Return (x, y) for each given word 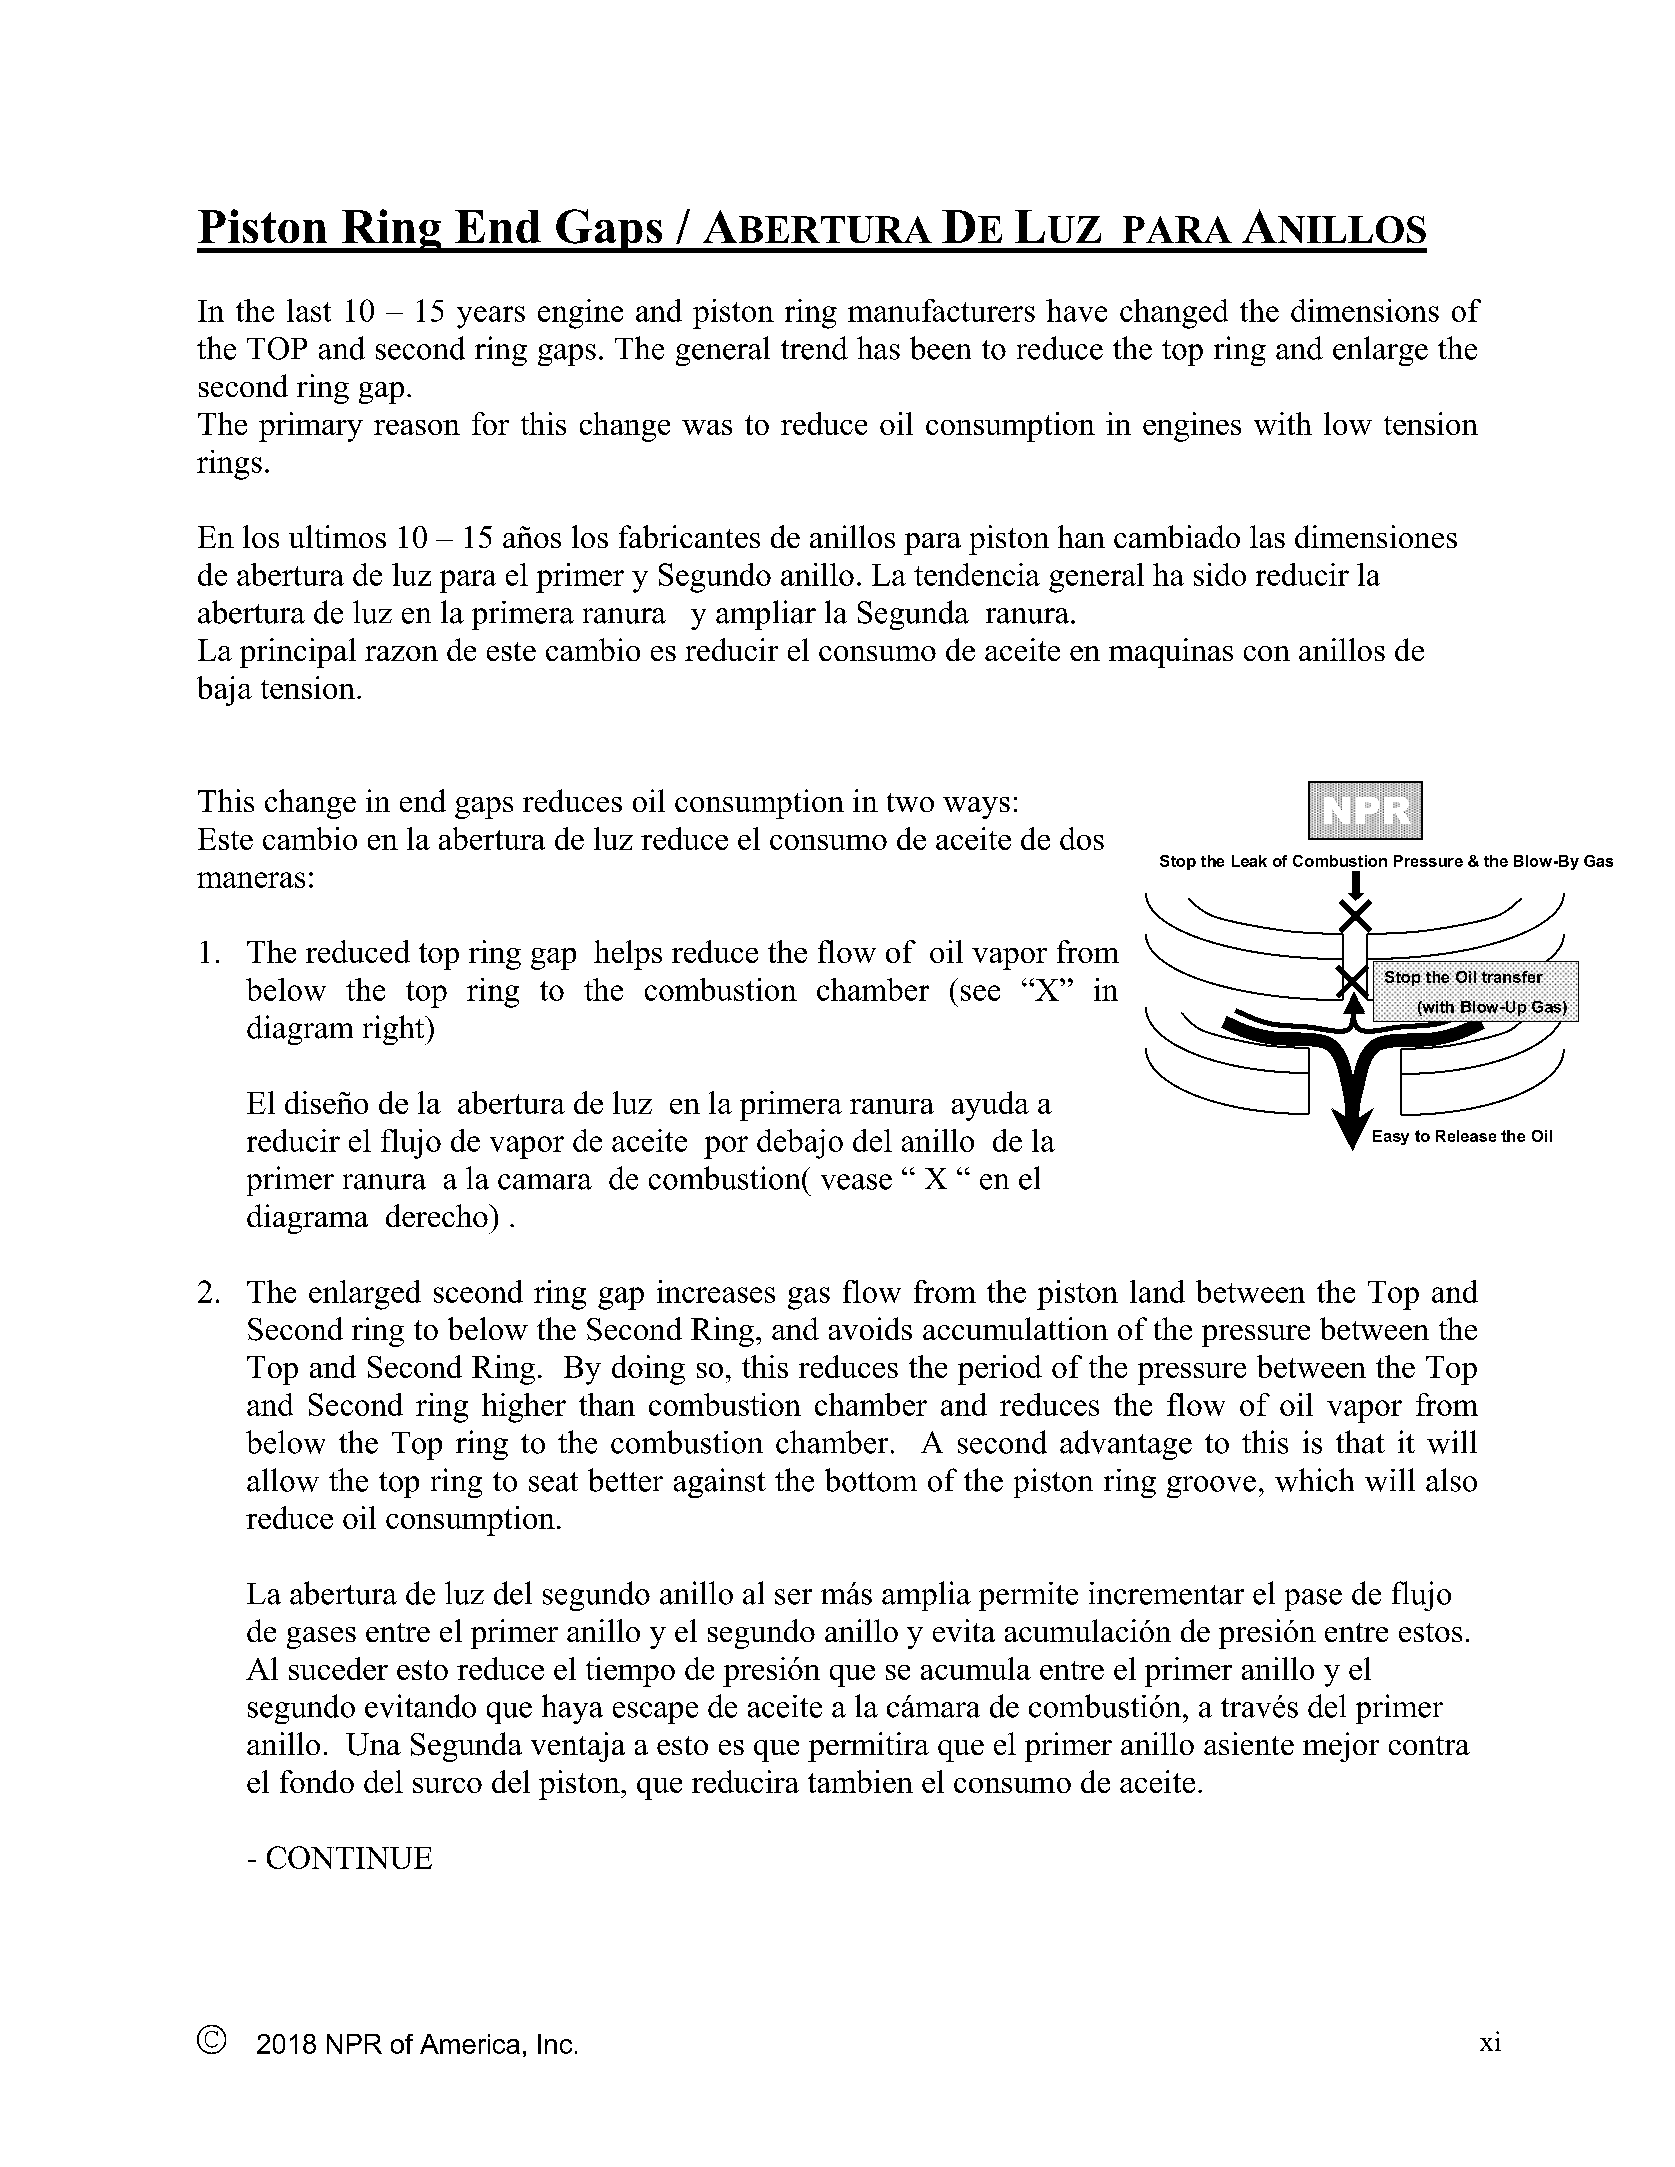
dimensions (1365, 310)
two (910, 802)
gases (321, 1638)
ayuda (990, 1106)
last (309, 310)
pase (1313, 1600)
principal (298, 653)
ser (793, 1597)
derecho (438, 1215)
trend (814, 348)
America (470, 2044)
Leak (1249, 861)
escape (655, 1713)
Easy (1391, 1137)
